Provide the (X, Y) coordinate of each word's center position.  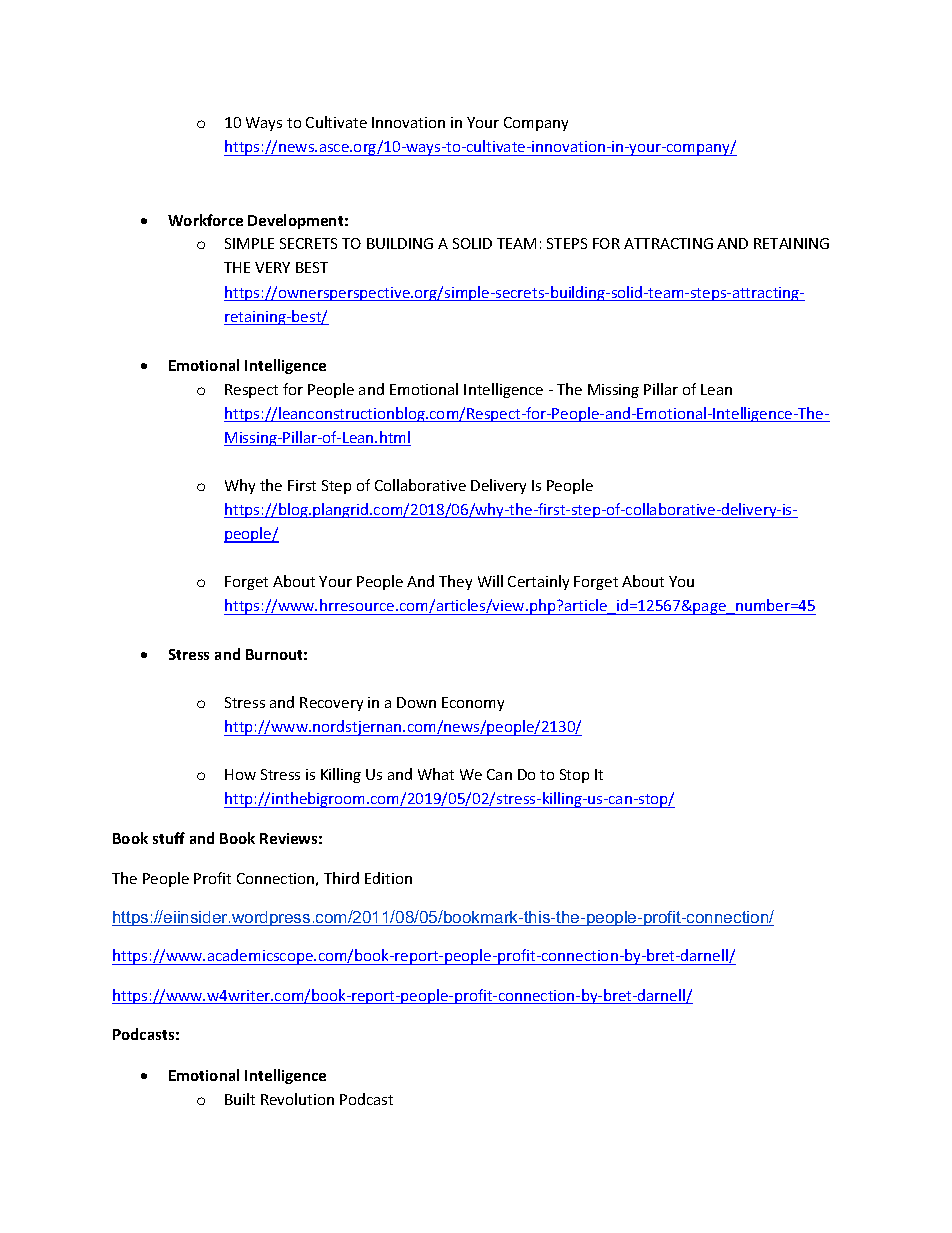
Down (416, 702)
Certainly (538, 582)
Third (341, 878)
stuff (169, 838)
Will (490, 581)
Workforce (205, 220)
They (455, 582)
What (436, 774)
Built (240, 1099)
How (240, 774)
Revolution (297, 1099)
